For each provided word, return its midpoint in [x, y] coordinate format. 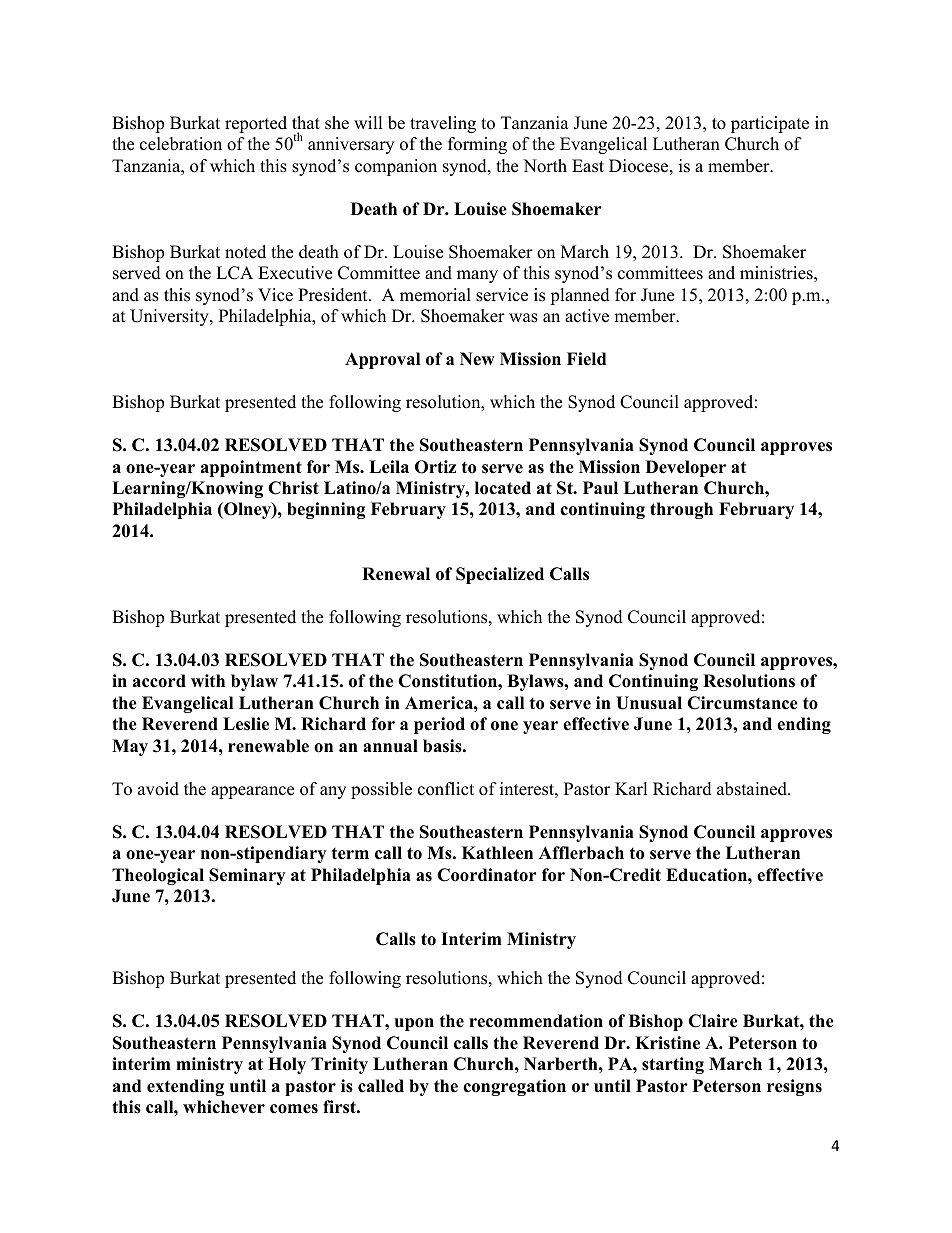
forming [477, 145]
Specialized [500, 575]
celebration [181, 144]
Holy [287, 1065]
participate [770, 124]
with [208, 680]
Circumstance [742, 703]
